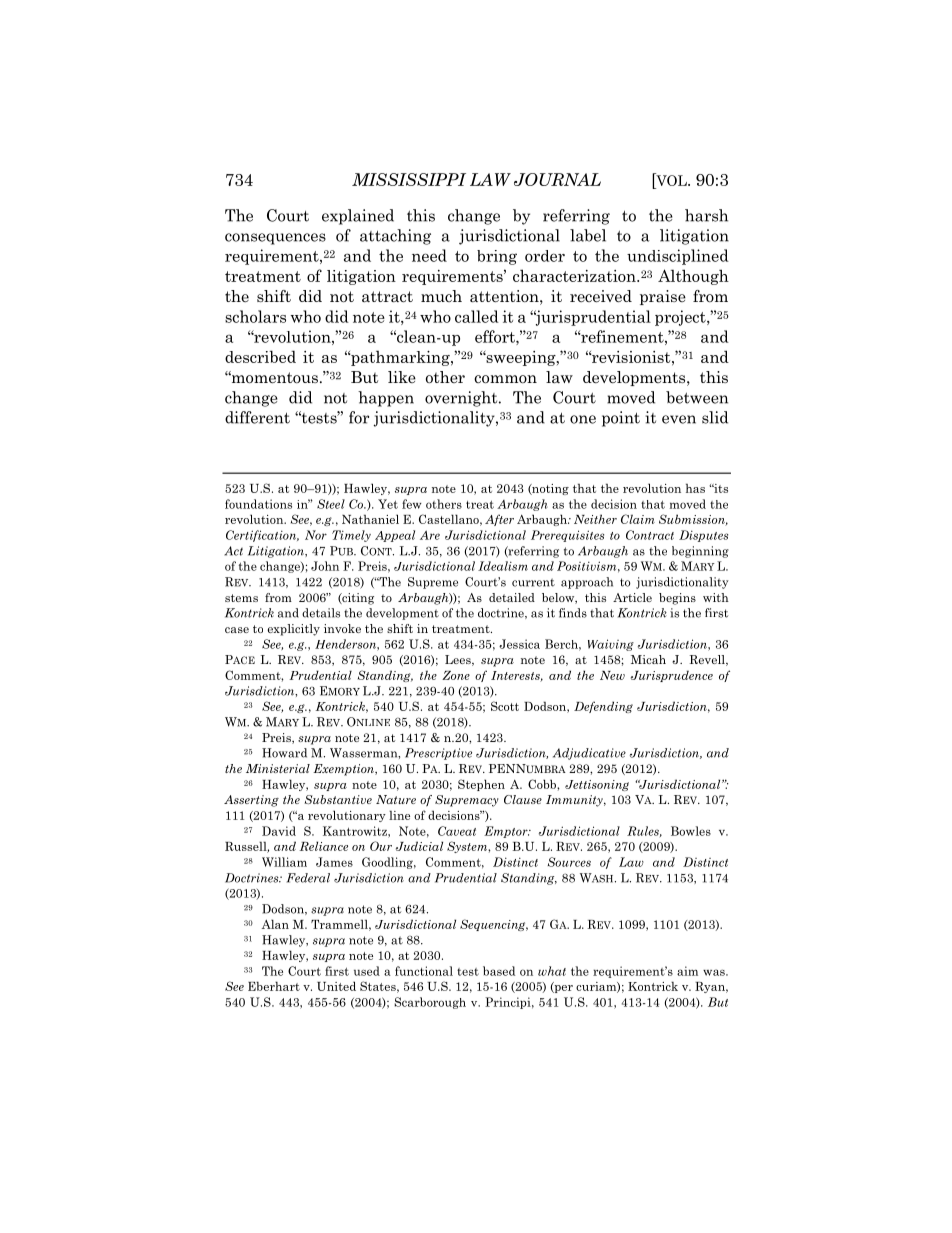 Image resolution: width=952 pixels, height=1233 pixels. Describe the element at coordinates (321, 613) in the page. I see `details` at that location.
